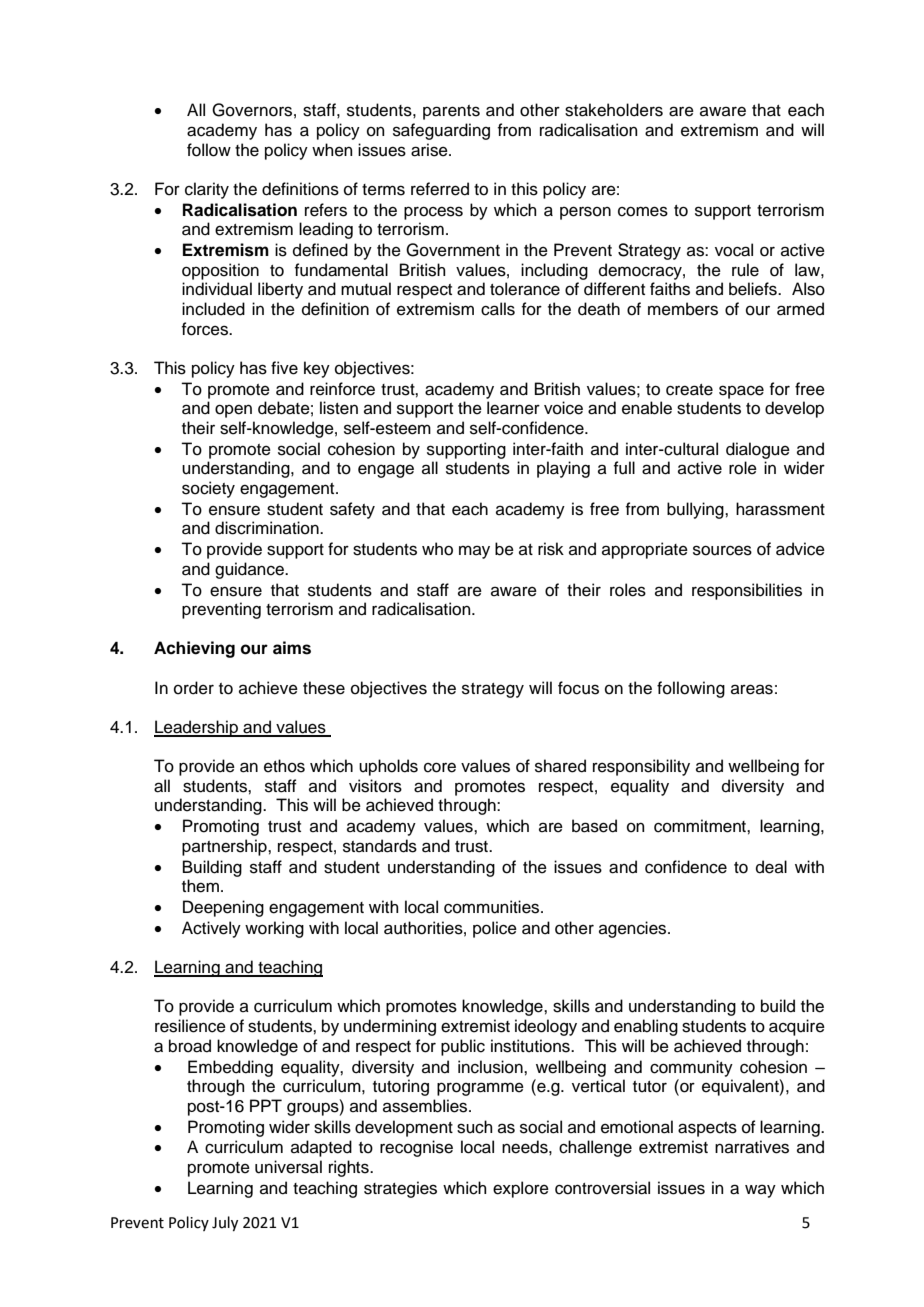 The image size is (924, 1307). I want to click on playing, so click(563, 469).
